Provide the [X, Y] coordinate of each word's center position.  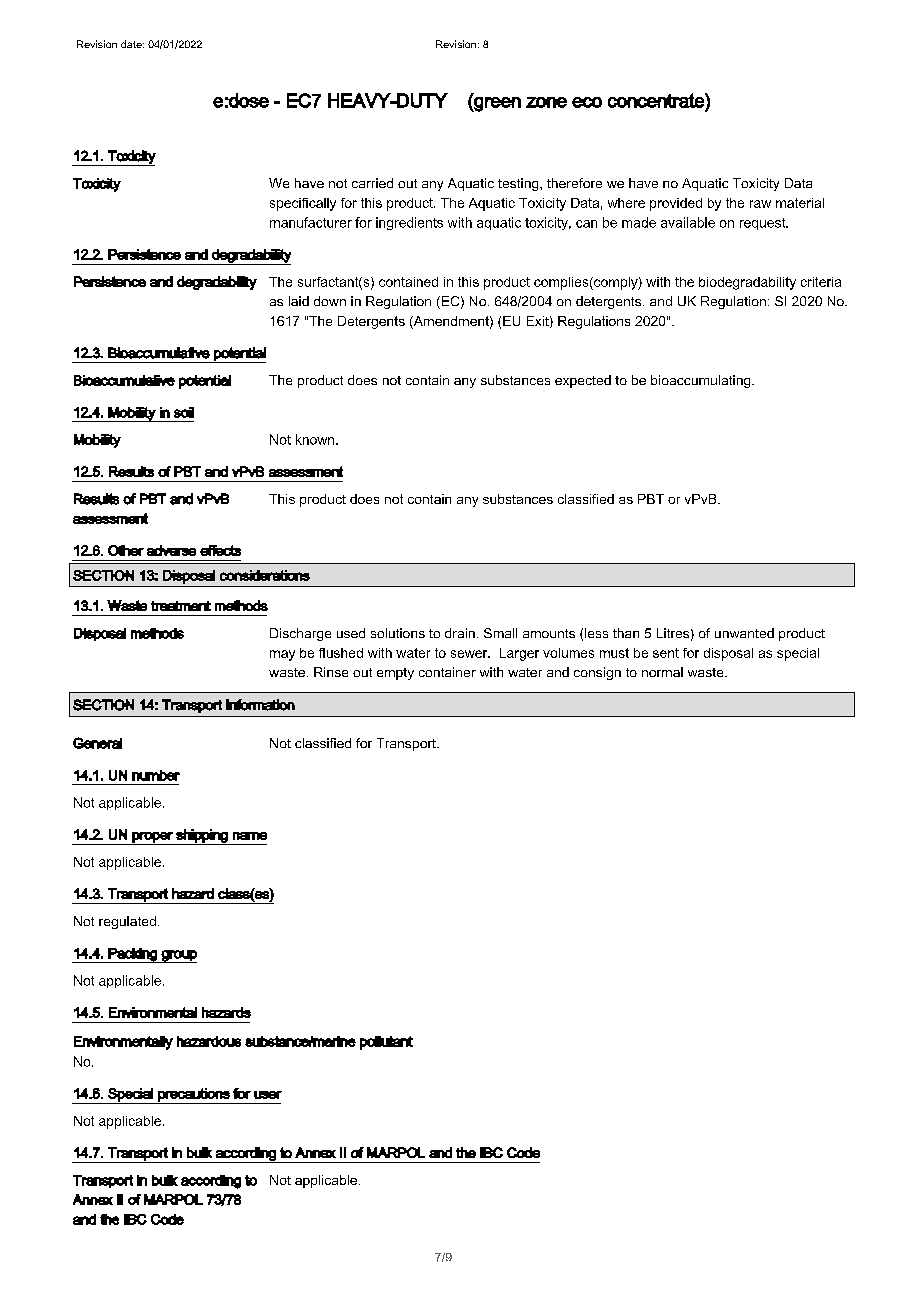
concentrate [657, 100]
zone [546, 102]
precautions [194, 1096]
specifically [303, 204]
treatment [181, 606]
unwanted [744, 633]
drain [460, 633]
